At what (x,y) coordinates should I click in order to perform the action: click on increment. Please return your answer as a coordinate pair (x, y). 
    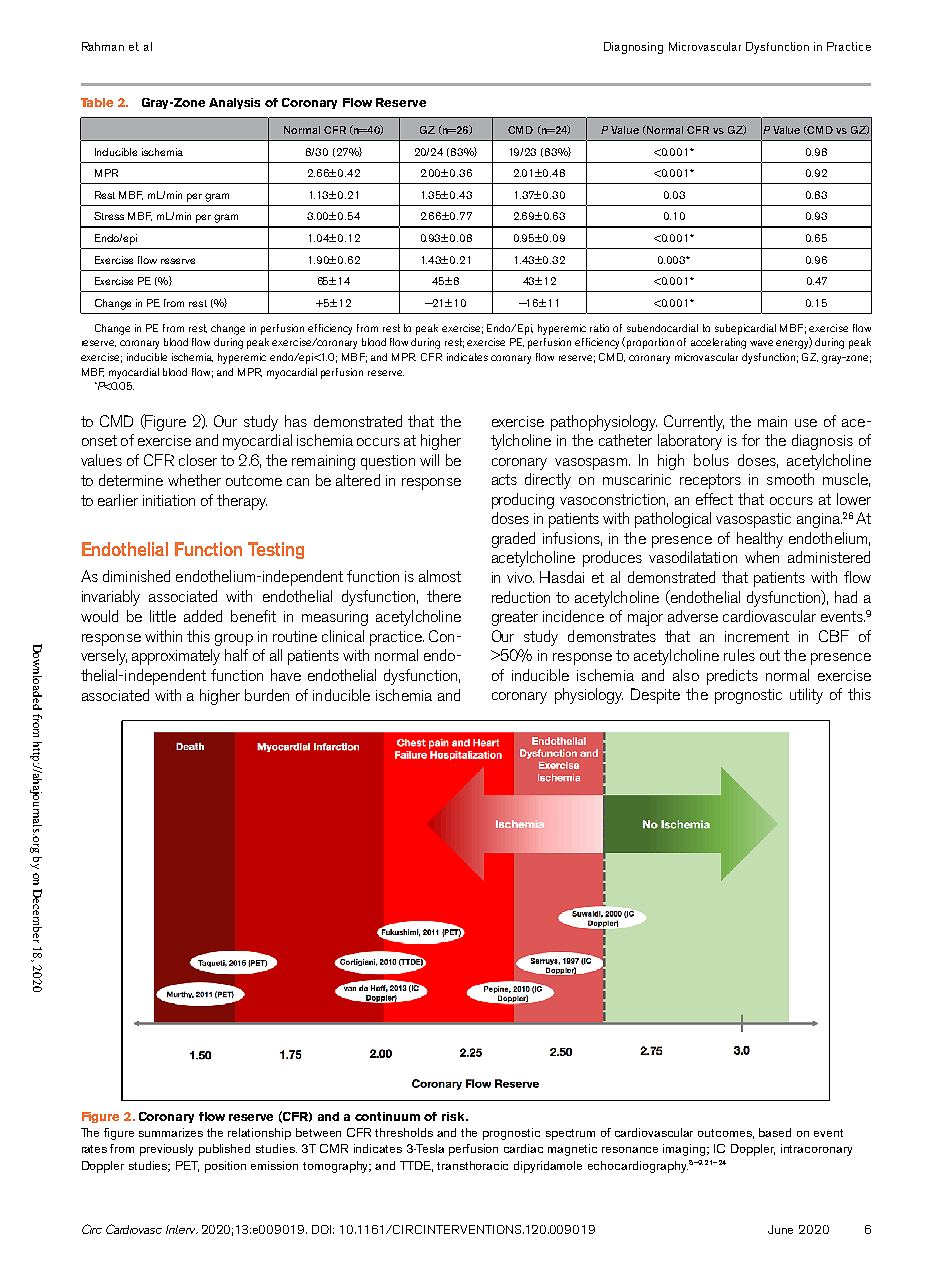
    Looking at the image, I should click on (757, 636).
